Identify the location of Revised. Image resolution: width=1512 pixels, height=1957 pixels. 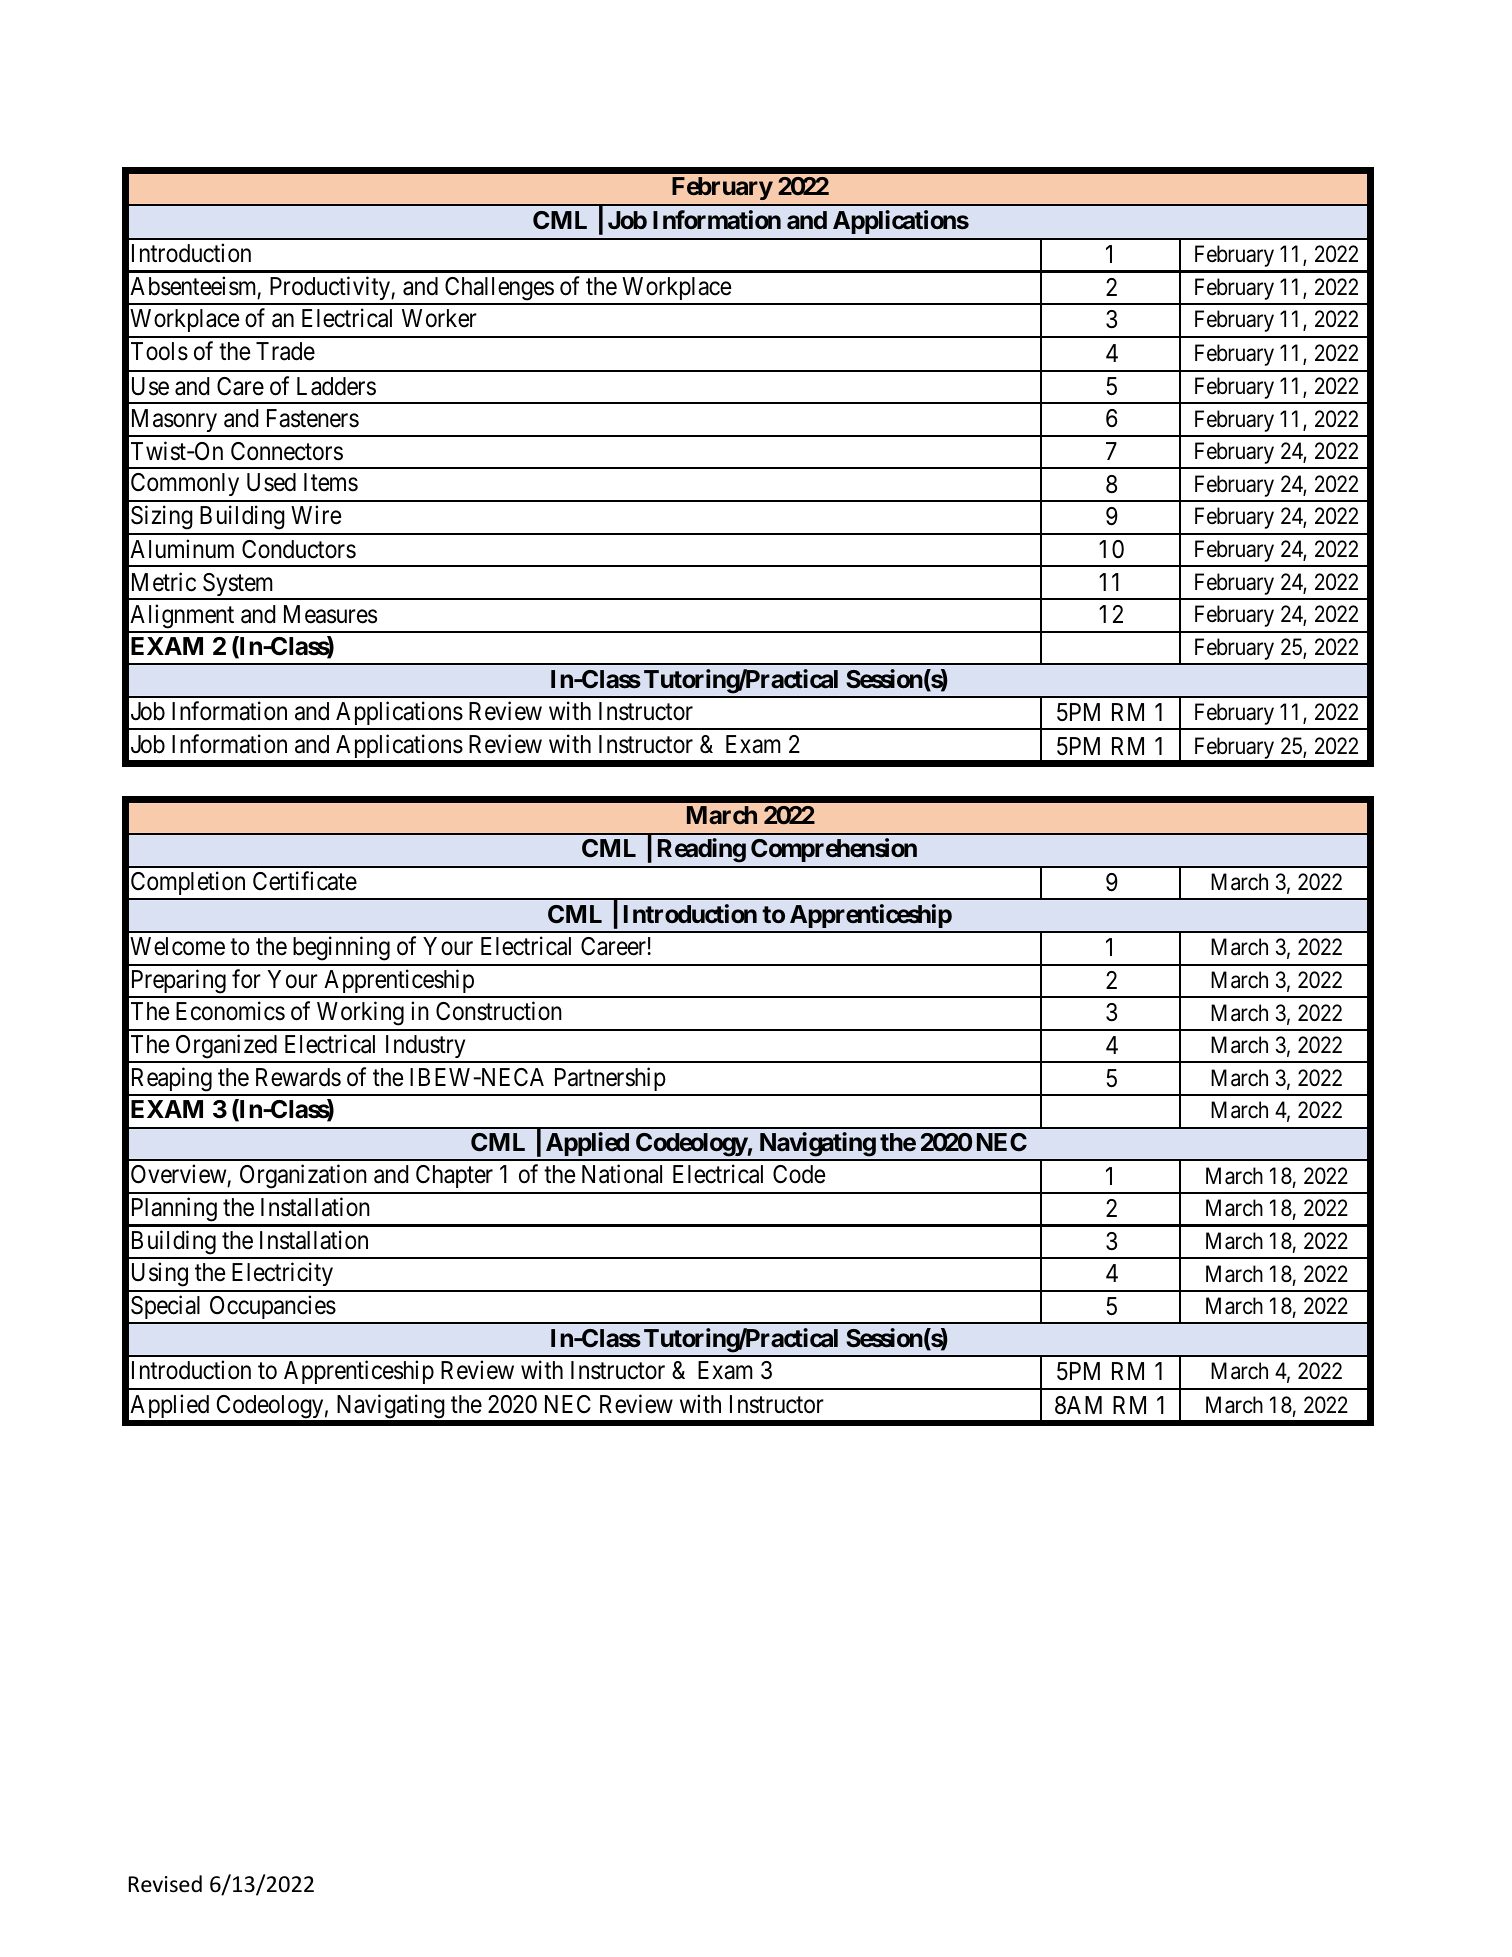
(165, 1884).
